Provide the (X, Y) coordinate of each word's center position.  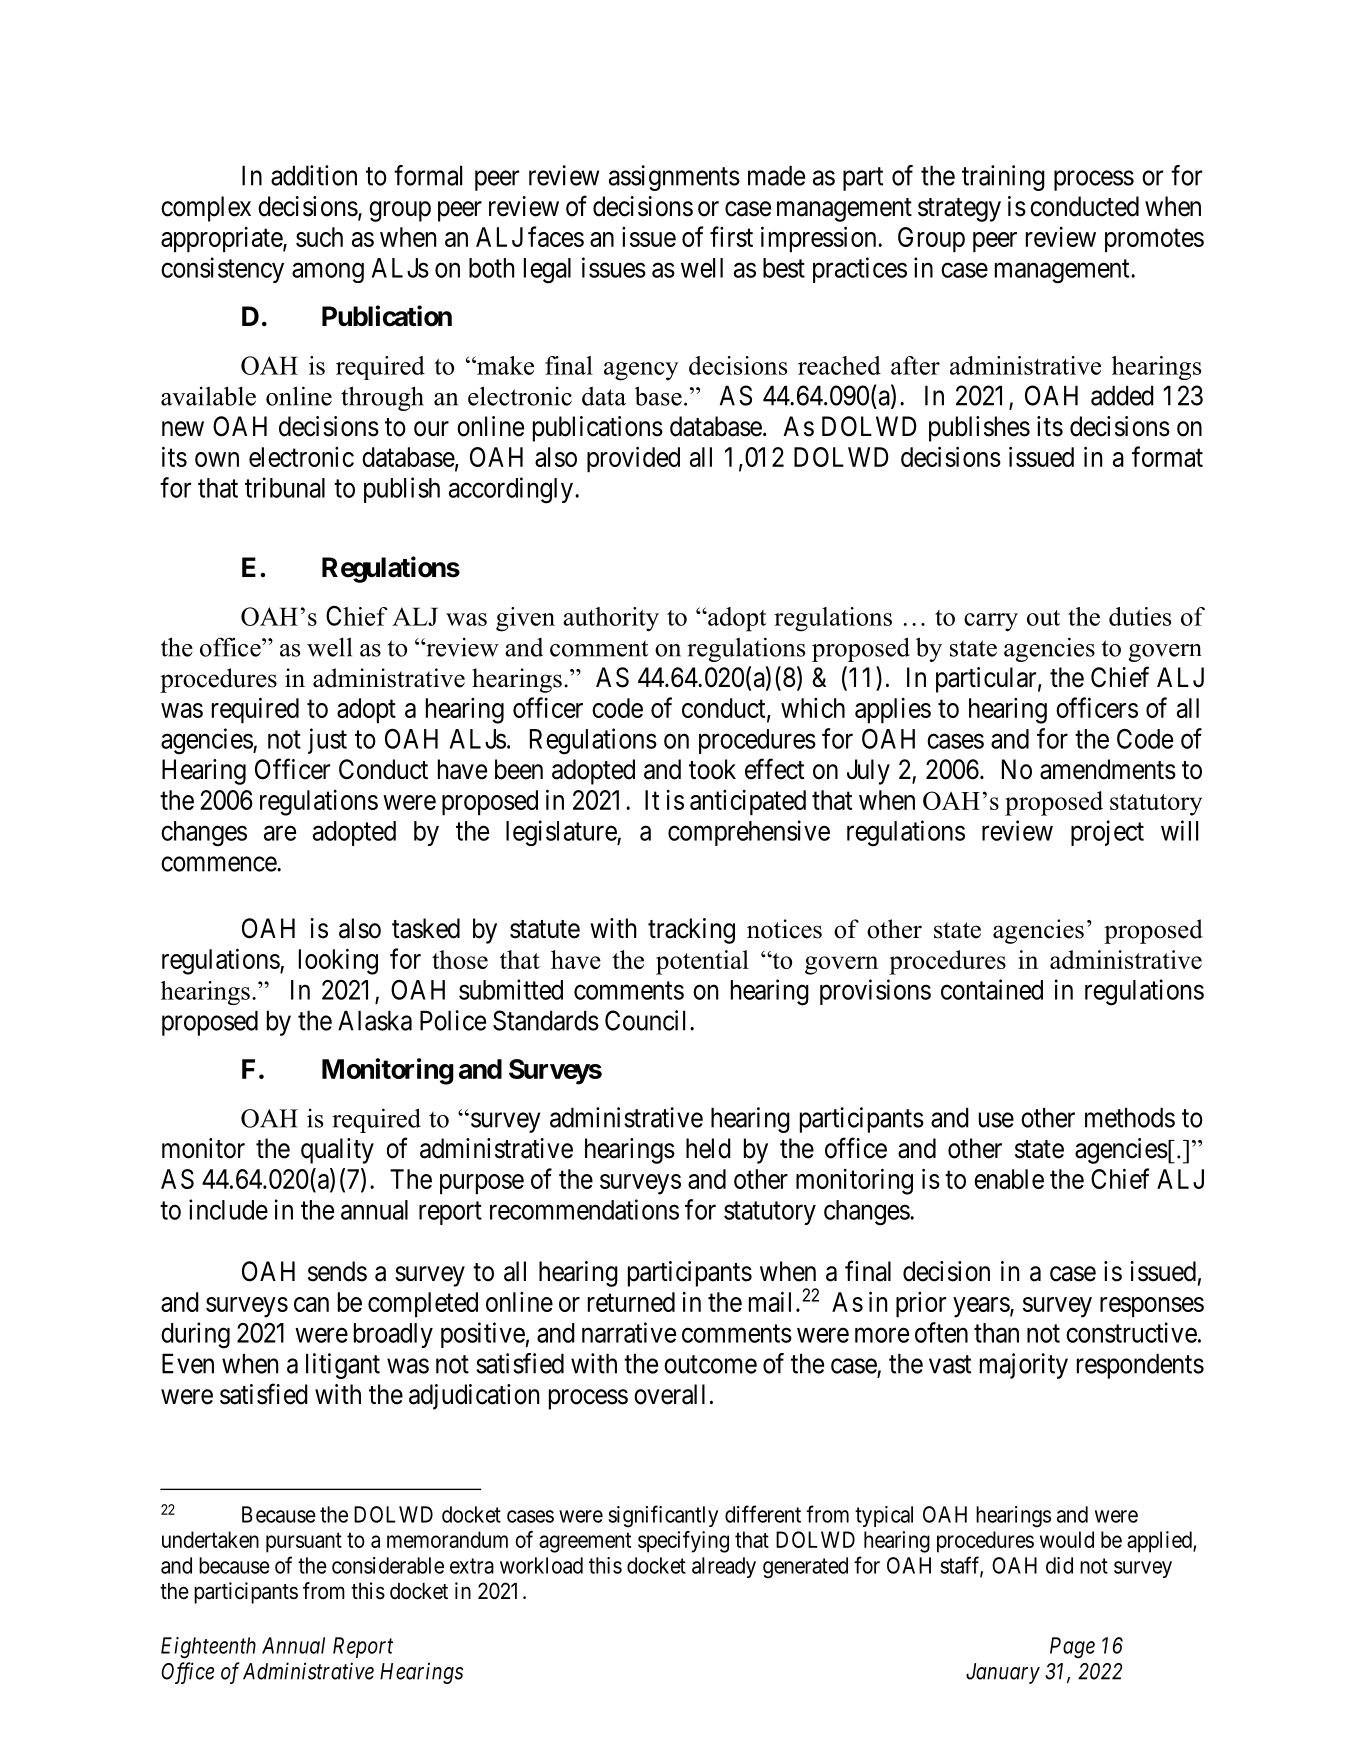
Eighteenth (208, 1648)
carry (991, 622)
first (731, 236)
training (1003, 178)
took (712, 769)
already (724, 1567)
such (319, 237)
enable (1009, 1179)
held (708, 1148)
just (327, 741)
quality (337, 1151)
